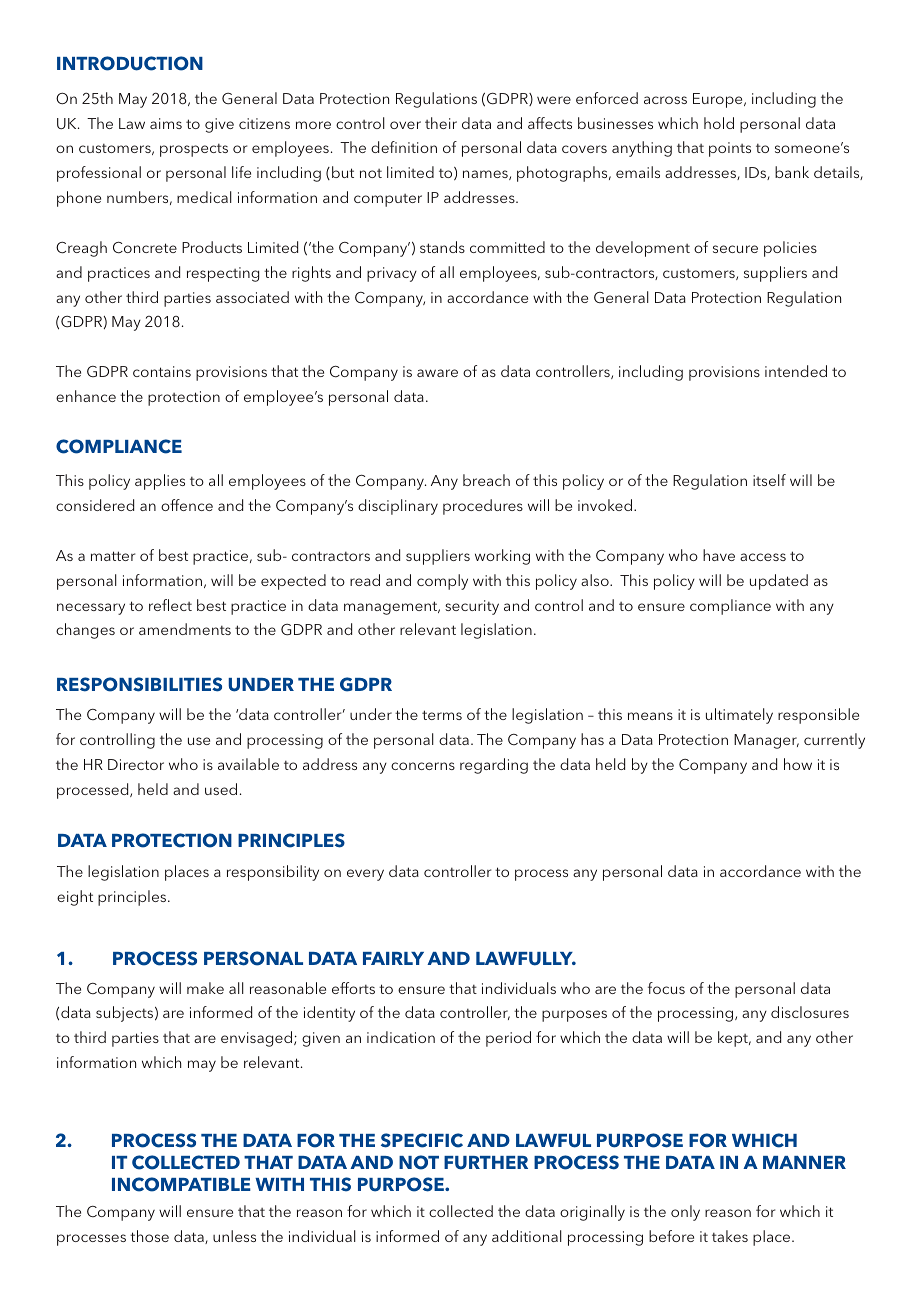 The width and height of the page is (924, 1308). What do you see at coordinates (166, 123) in the page?
I see `aims` at bounding box center [166, 123].
